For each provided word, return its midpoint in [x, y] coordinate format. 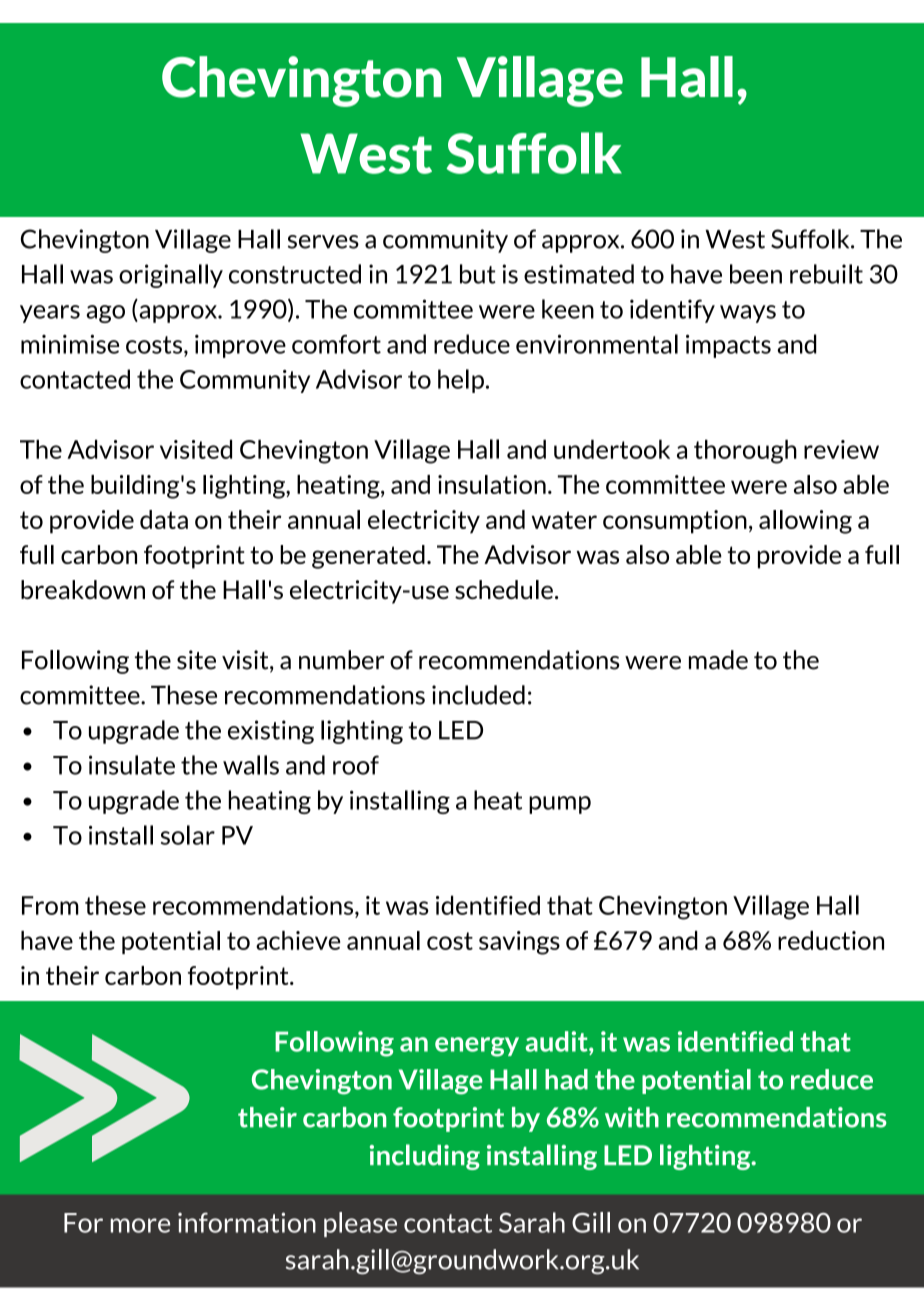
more [140, 1225]
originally [171, 276]
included [478, 695]
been [756, 274]
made [718, 660]
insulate [132, 765]
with [632, 1117]
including [425, 1157]
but [478, 274]
